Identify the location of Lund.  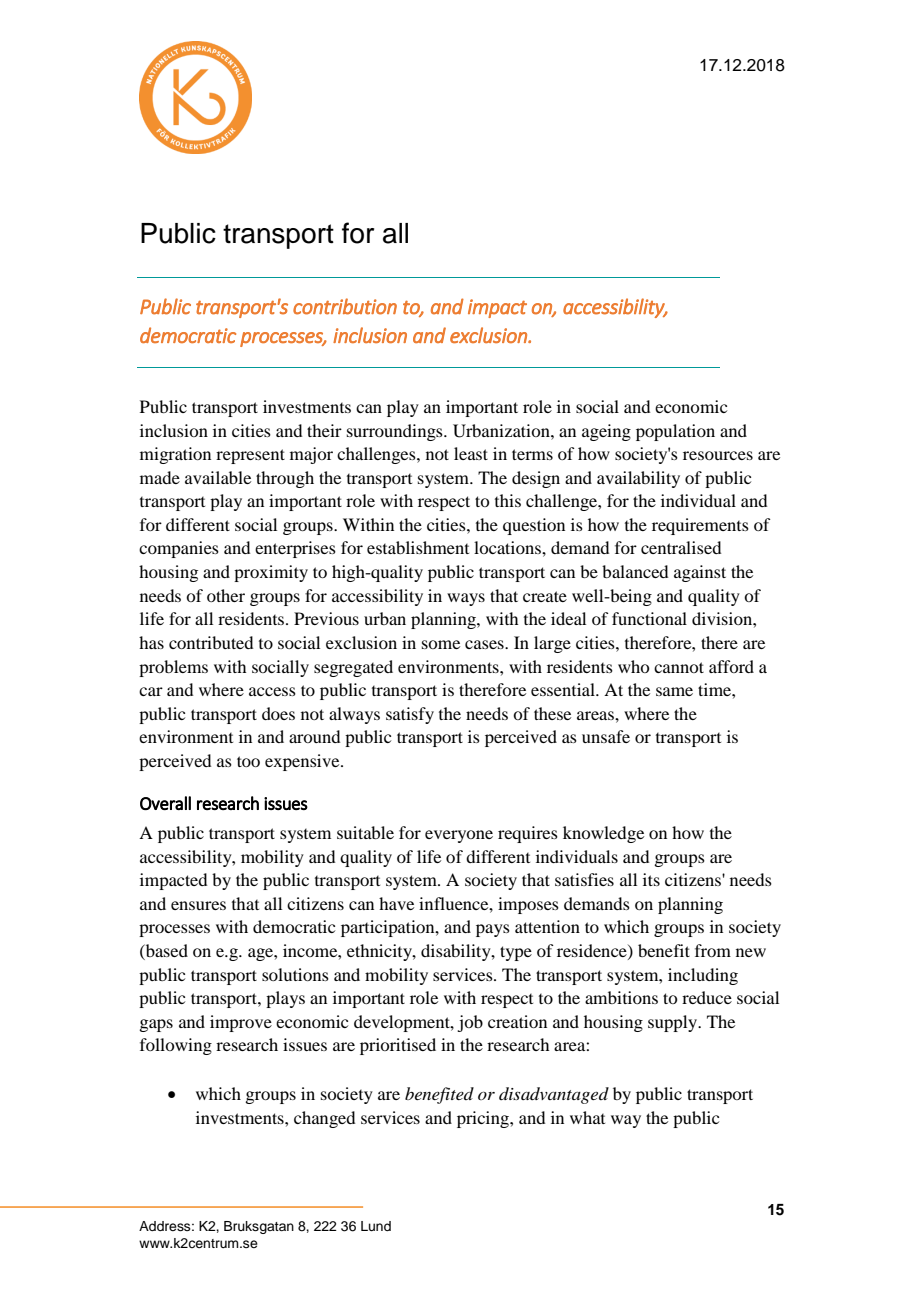
(376, 1226).
